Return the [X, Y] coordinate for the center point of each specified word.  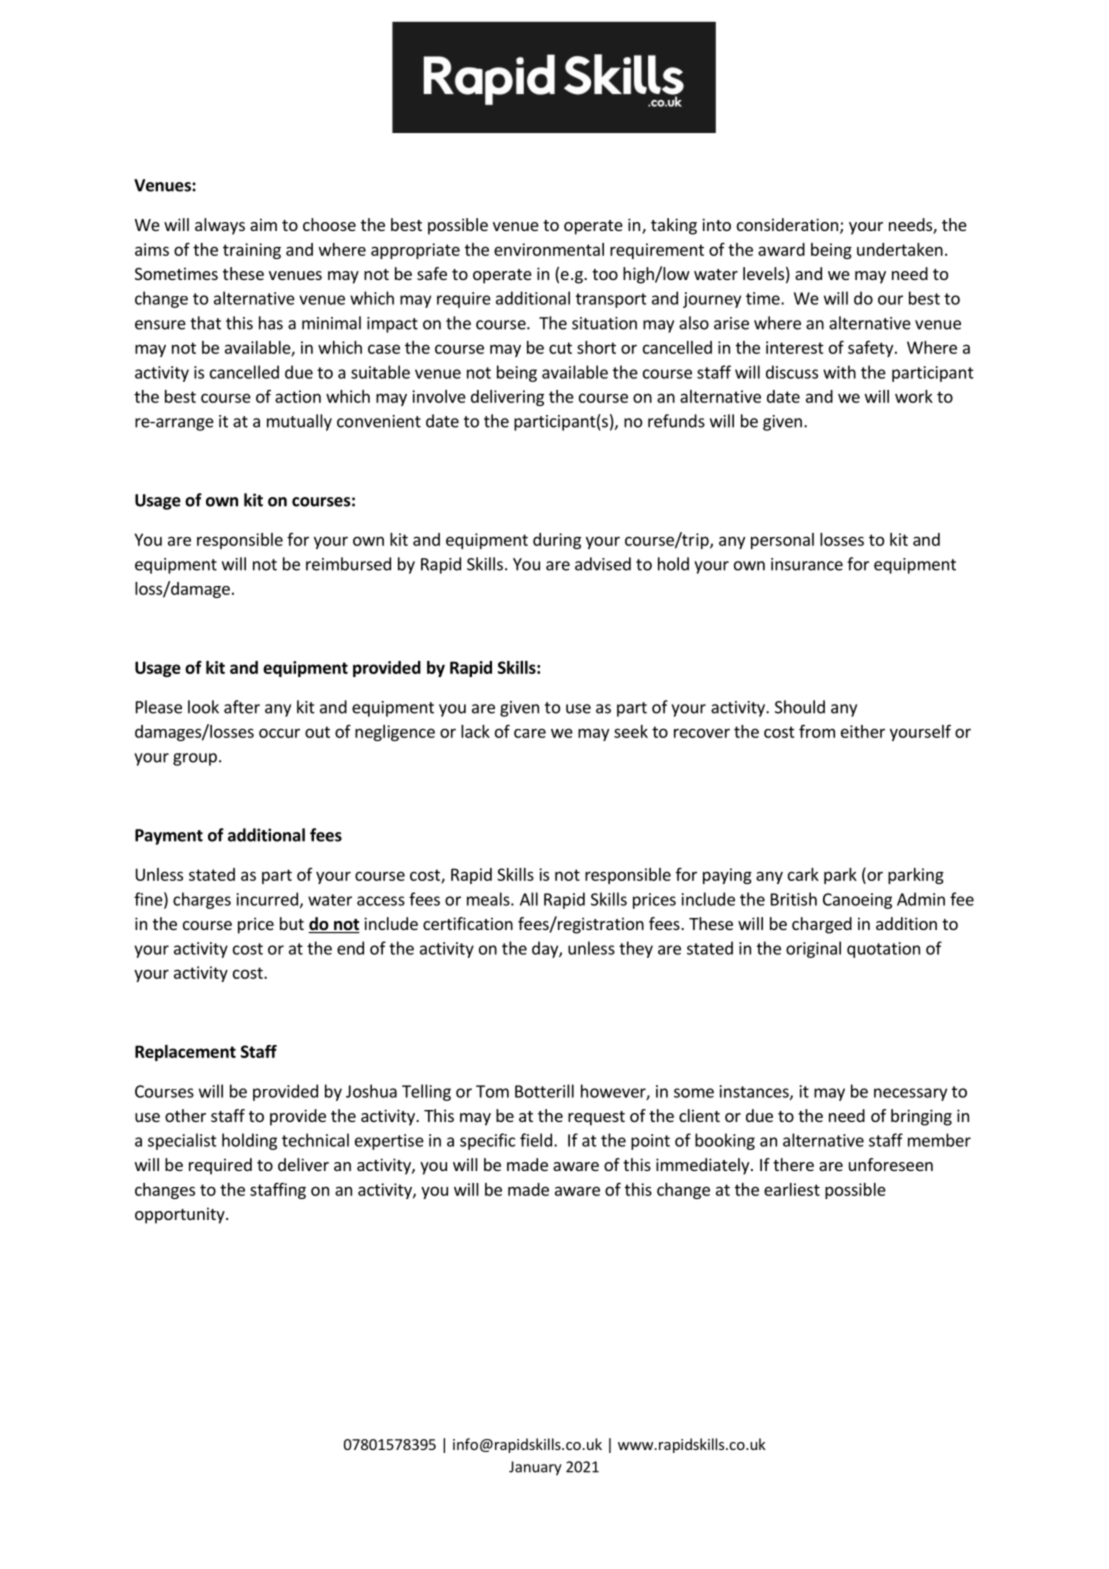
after [242, 707]
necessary [910, 1094]
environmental [549, 249]
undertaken [900, 249]
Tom [492, 1091]
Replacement [185, 1053]
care [530, 733]
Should [800, 707]
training [252, 251]
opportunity [181, 1215]
